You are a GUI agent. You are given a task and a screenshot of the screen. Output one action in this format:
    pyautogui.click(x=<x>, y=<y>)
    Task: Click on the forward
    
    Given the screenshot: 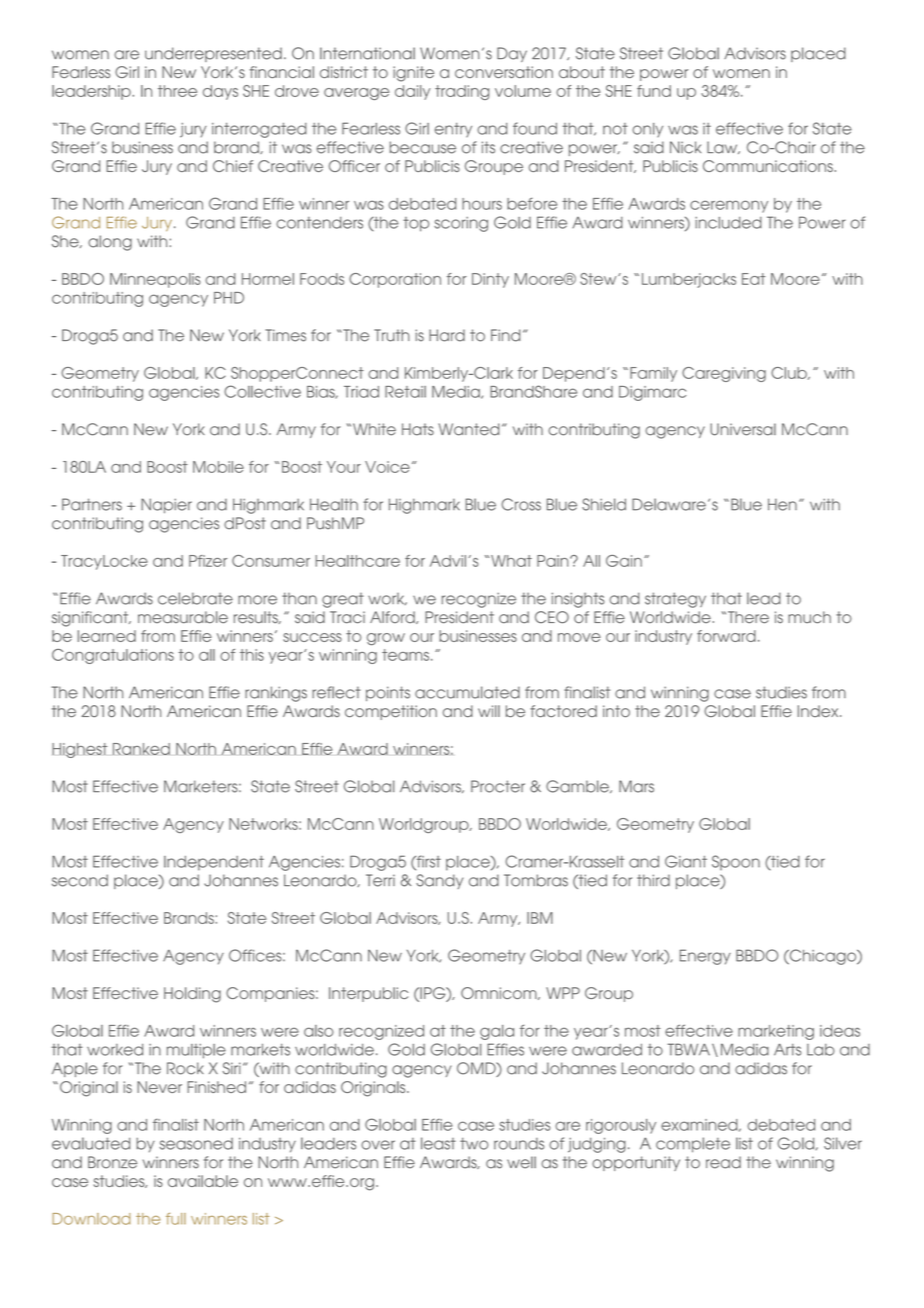 What is the action you would take?
    pyautogui.click(x=726, y=636)
